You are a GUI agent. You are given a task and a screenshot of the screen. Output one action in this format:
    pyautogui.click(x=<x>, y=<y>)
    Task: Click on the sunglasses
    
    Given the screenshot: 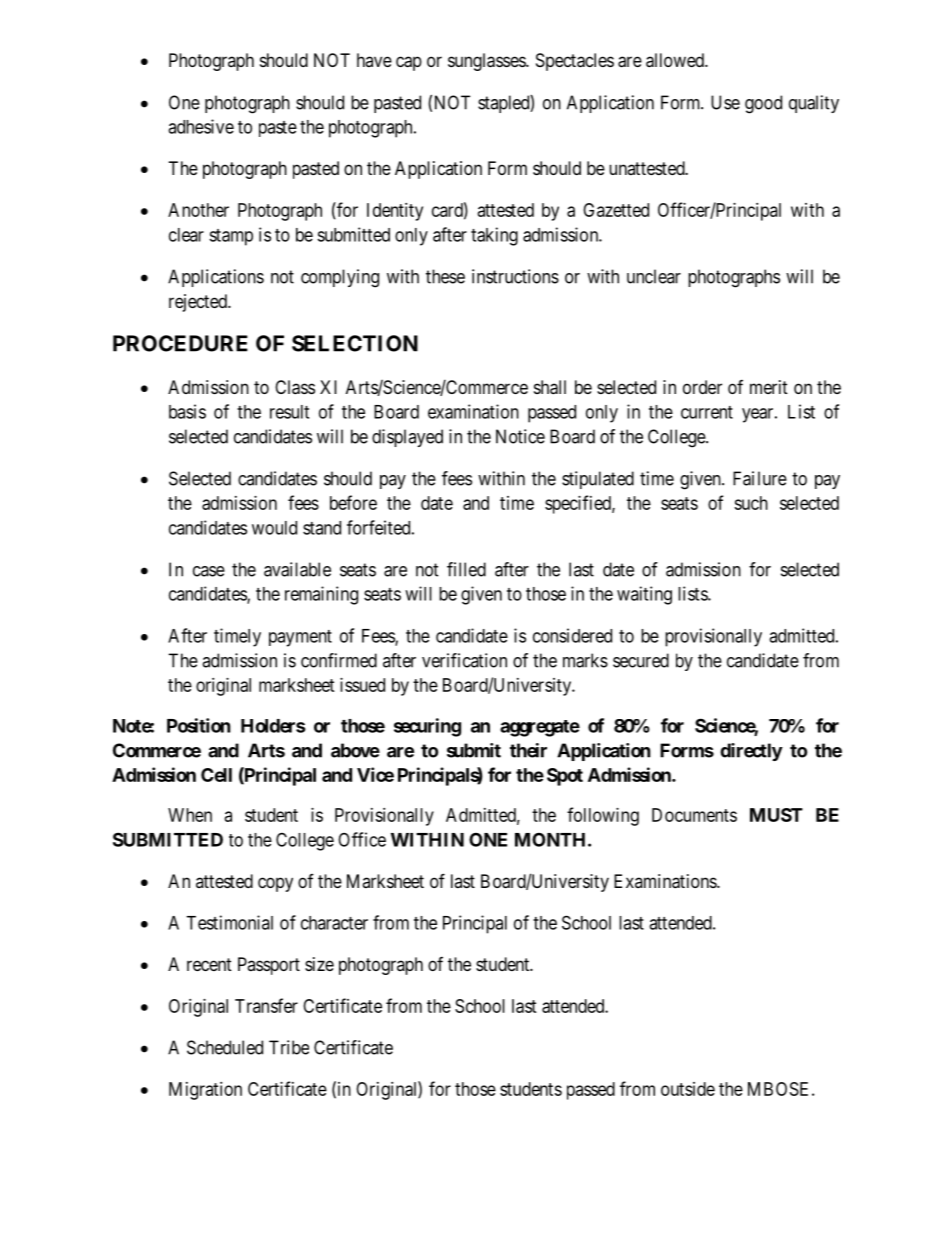 What is the action you would take?
    pyautogui.click(x=487, y=62)
